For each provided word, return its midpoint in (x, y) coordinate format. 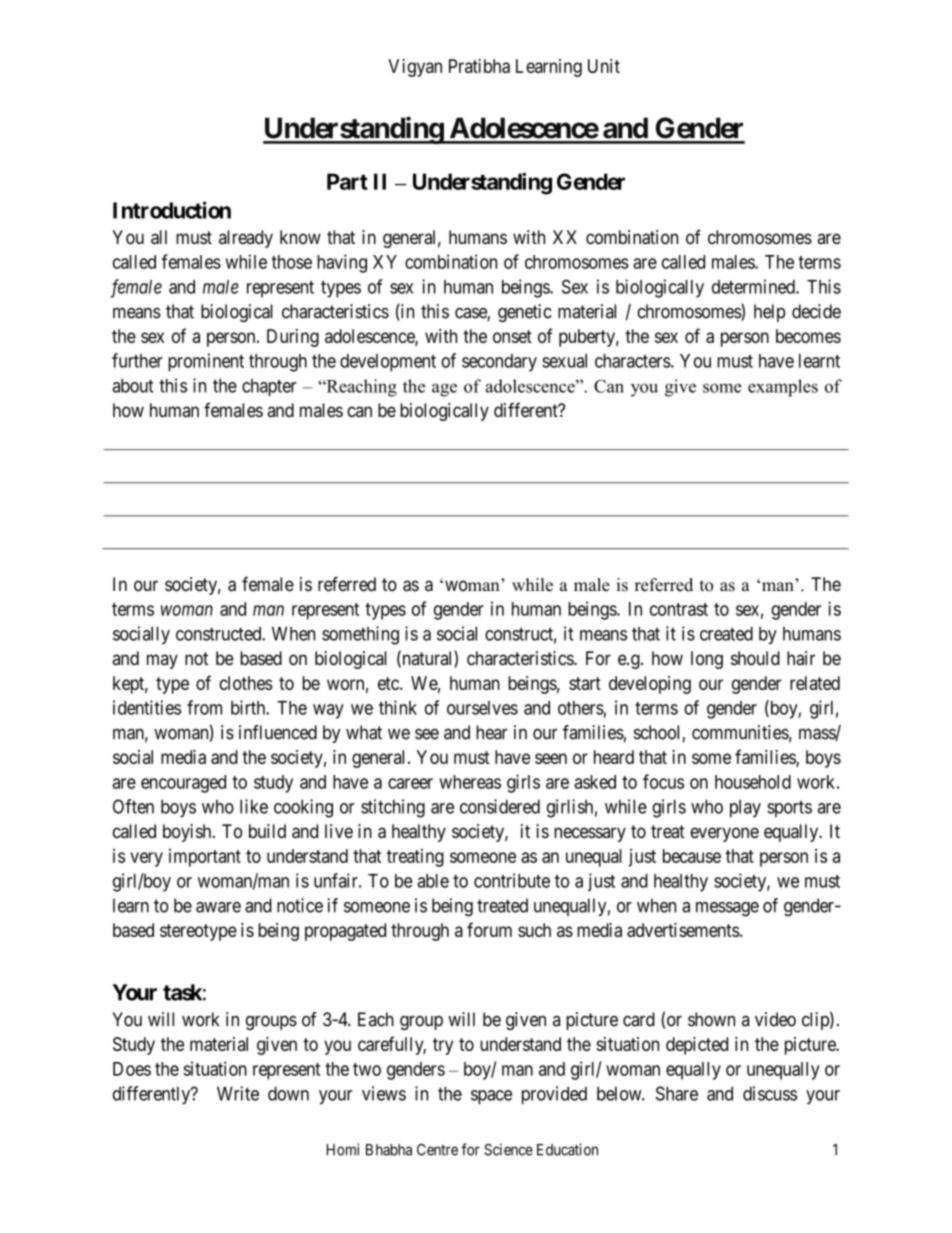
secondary (499, 363)
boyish (188, 833)
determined (754, 286)
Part (347, 181)
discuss (770, 1093)
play (745, 809)
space (491, 1097)
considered (500, 806)
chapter (269, 387)
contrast (679, 609)
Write (238, 1093)
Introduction (172, 210)
